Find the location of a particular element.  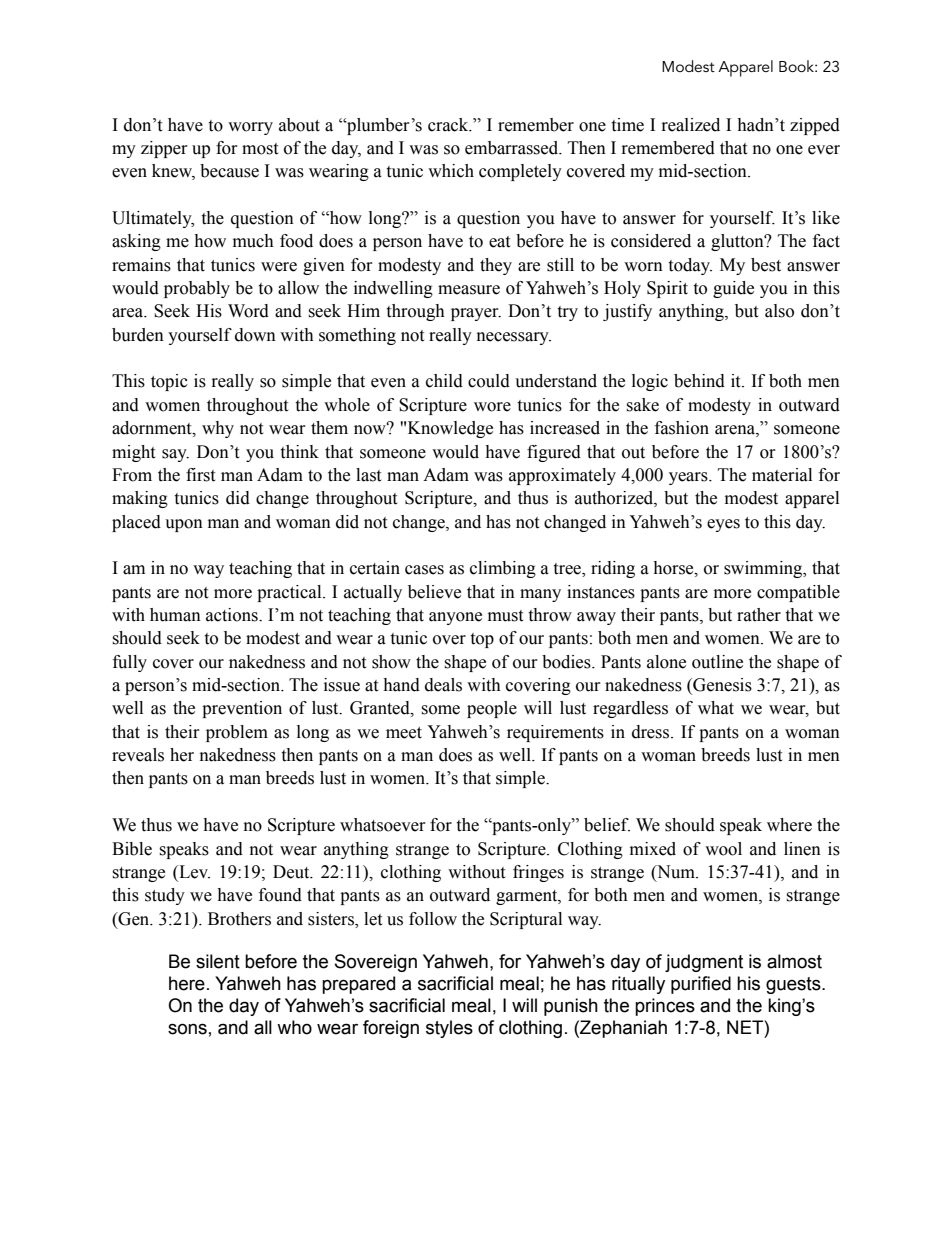

actions is located at coordinates (233, 615).
